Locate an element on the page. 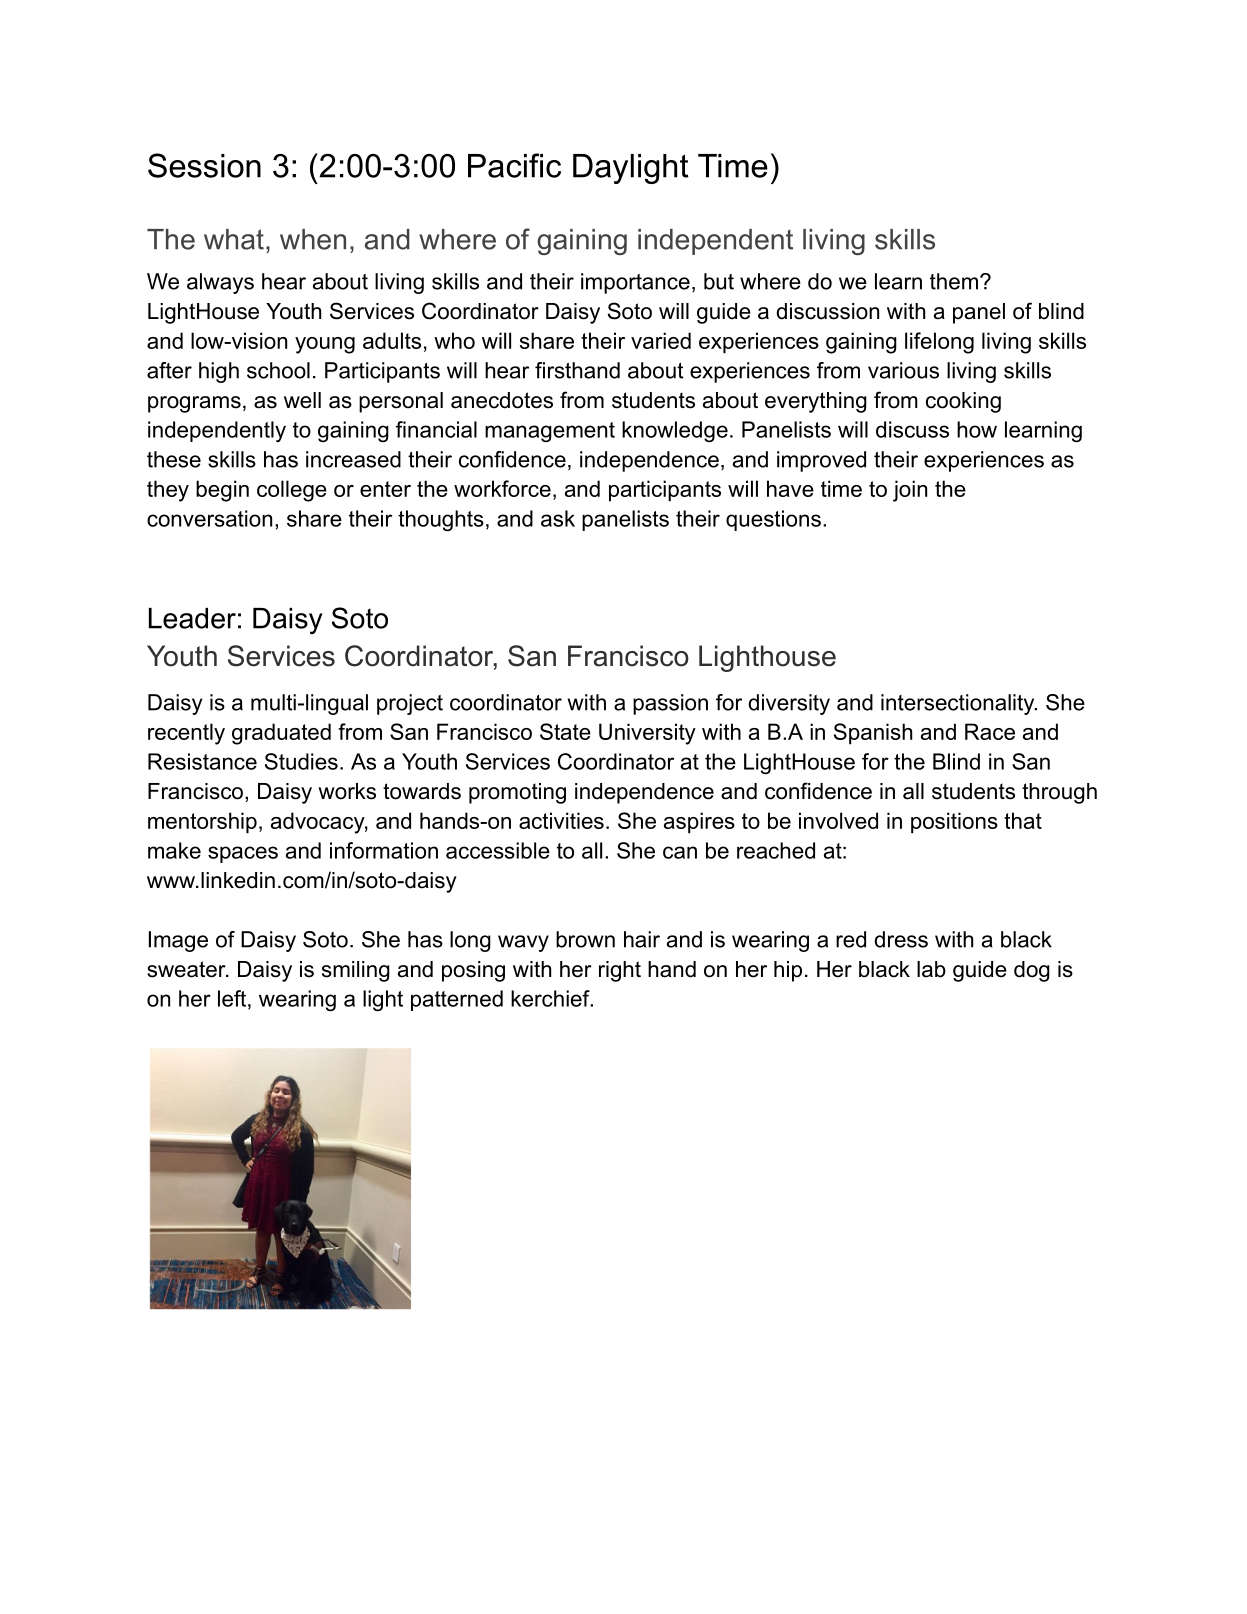 This image has width=1247, height=1614. them is located at coordinates (954, 281).
